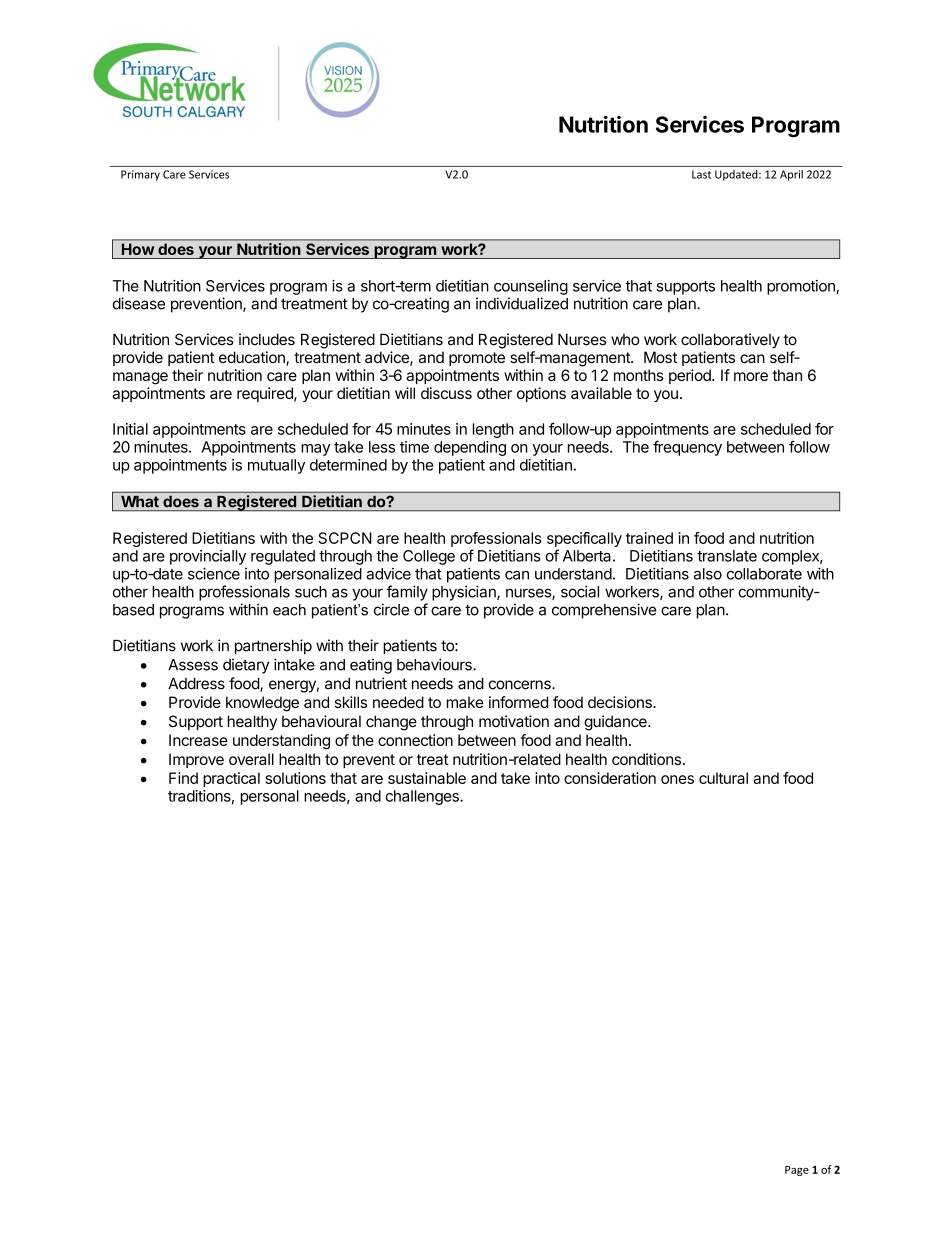 The width and height of the screenshot is (952, 1233). Describe the element at coordinates (193, 665) in the screenshot. I see `Assess` at that location.
